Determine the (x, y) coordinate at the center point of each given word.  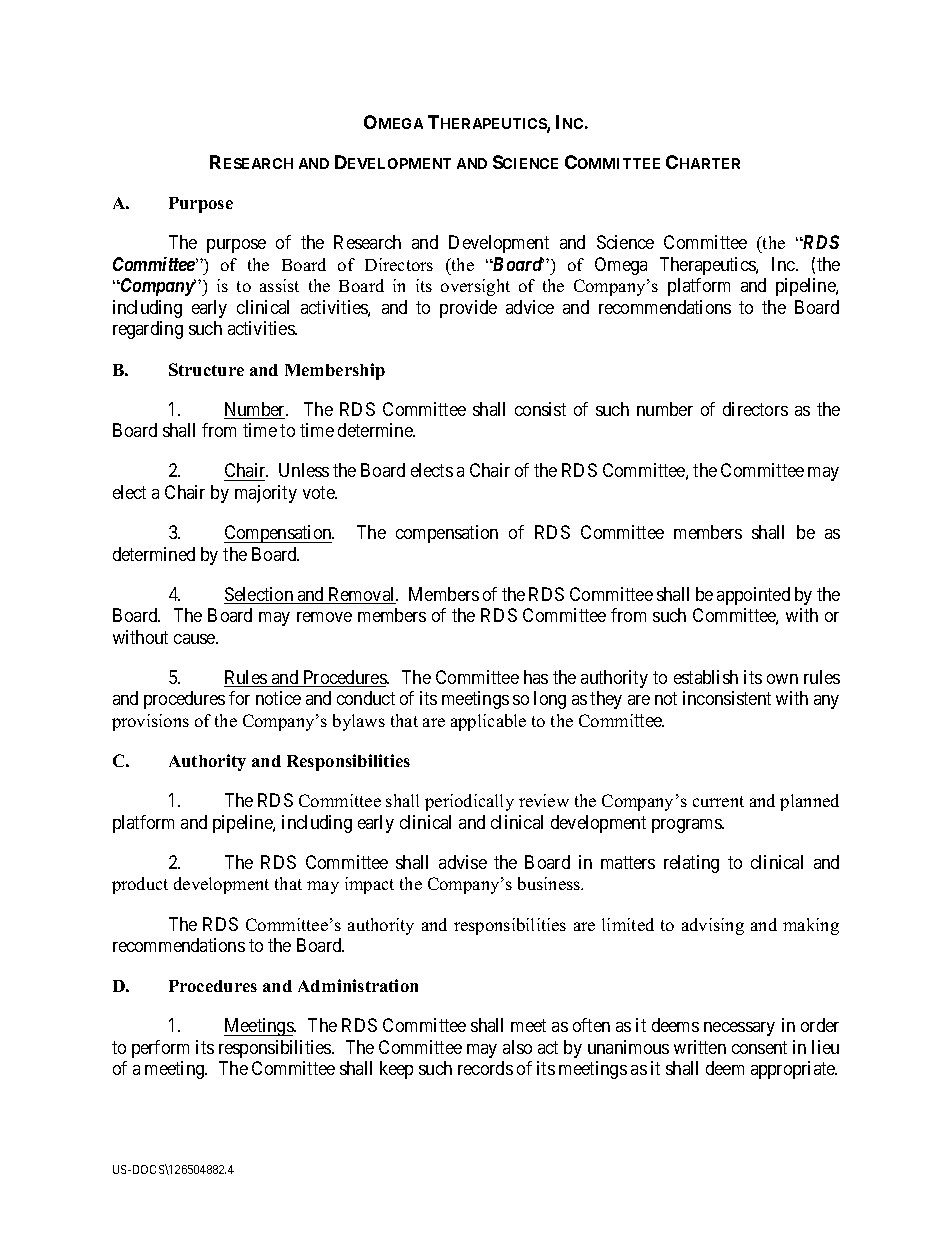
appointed (753, 596)
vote (319, 492)
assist (279, 285)
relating (691, 864)
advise (463, 862)
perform (160, 1049)
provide (468, 309)
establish (706, 677)
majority (266, 494)
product (140, 885)
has (536, 677)
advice (530, 307)
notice (278, 698)
